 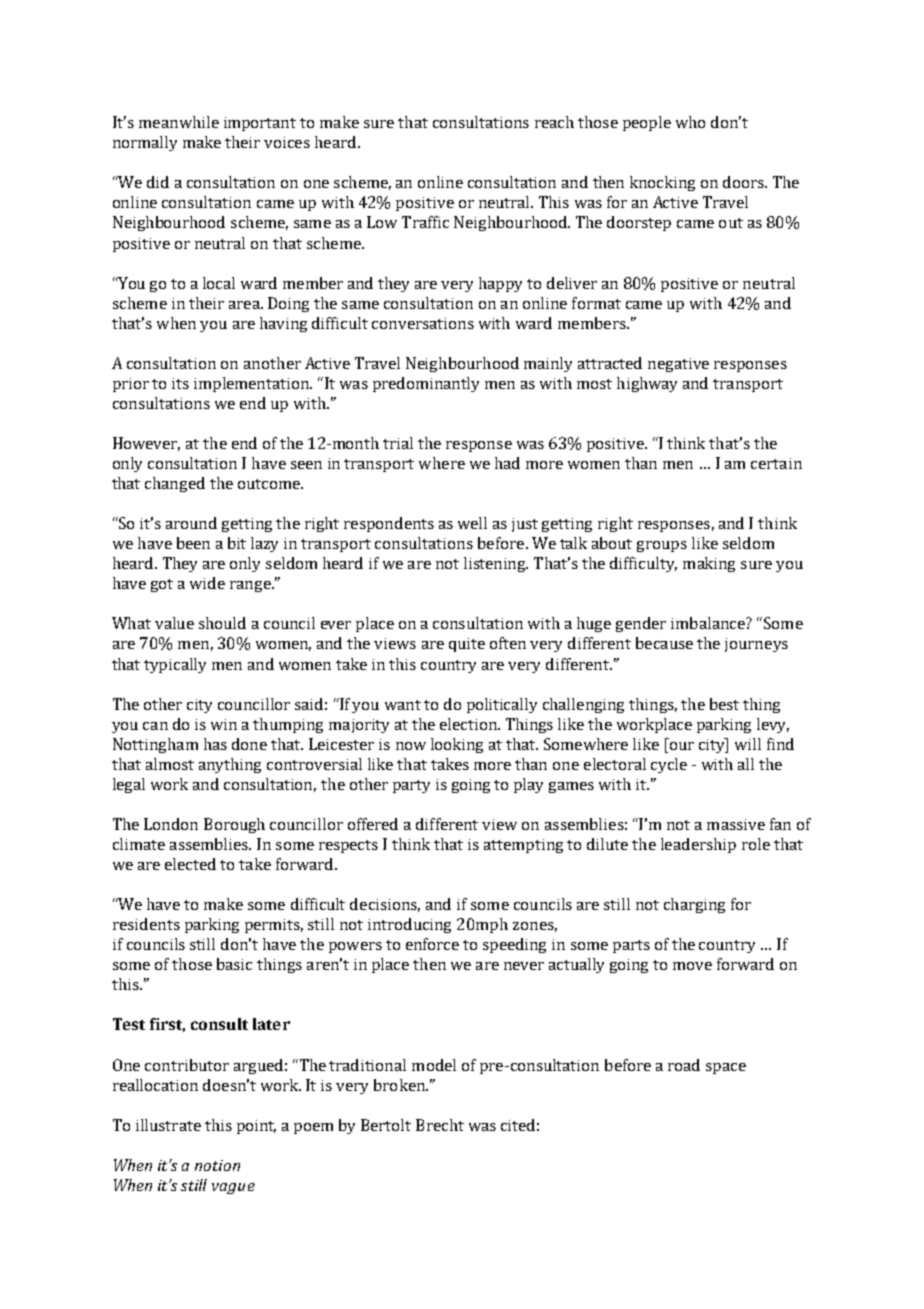 I want to click on well, so click(x=472, y=523).
